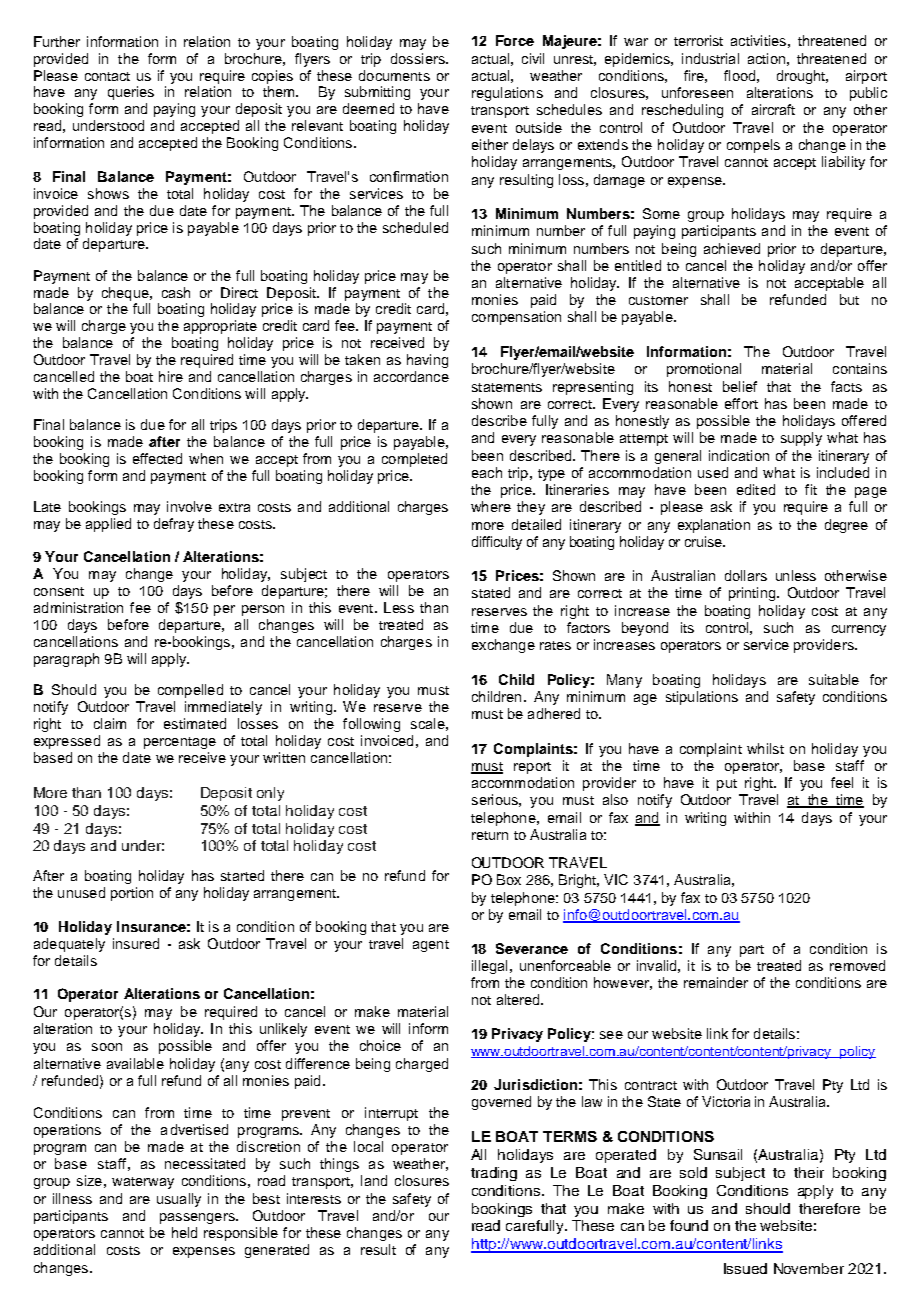 This document has width=924, height=1307. I want to click on dossiers, so click(419, 58).
